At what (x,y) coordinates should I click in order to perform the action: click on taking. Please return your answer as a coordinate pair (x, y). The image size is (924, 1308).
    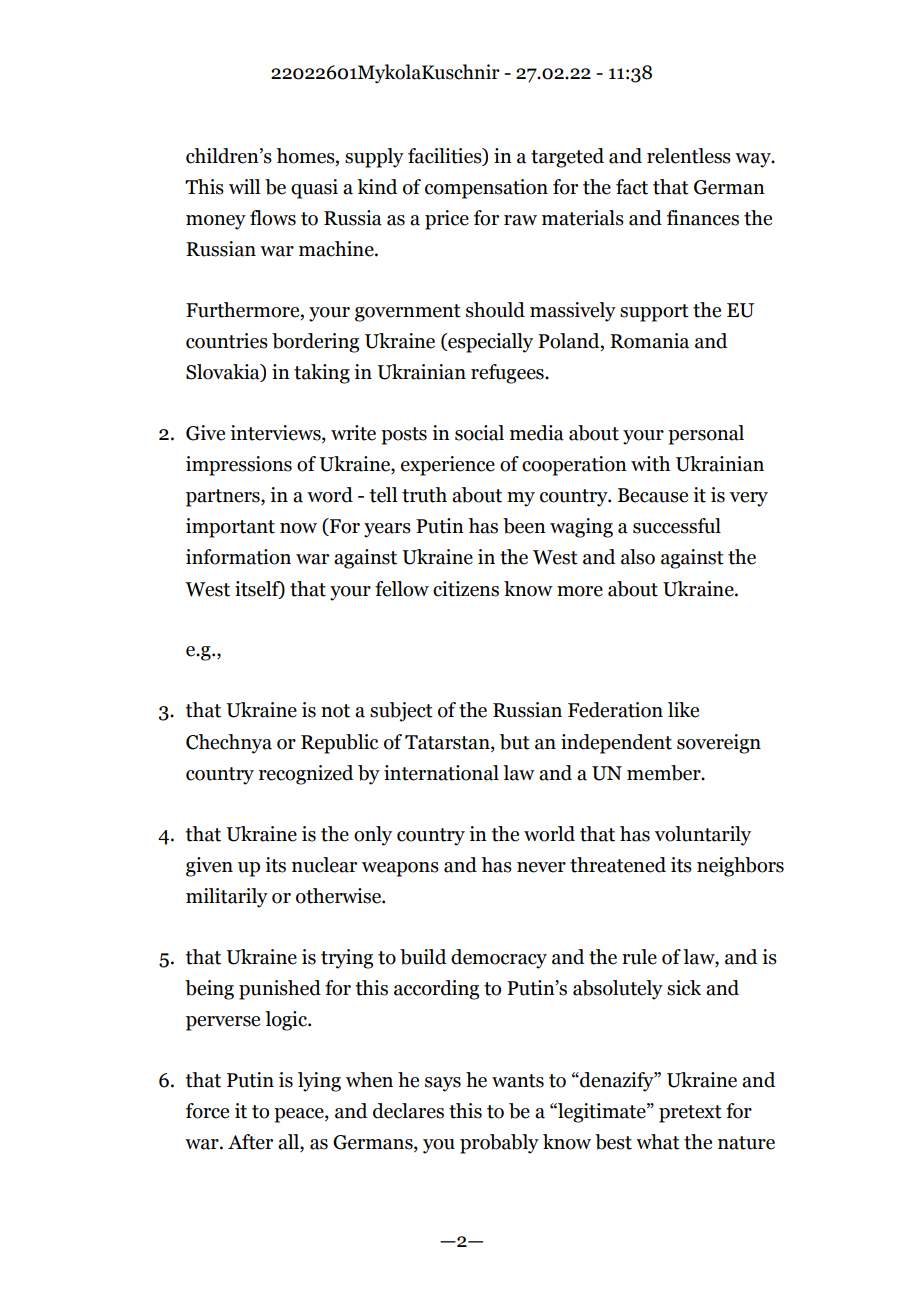
    Looking at the image, I should click on (322, 374).
